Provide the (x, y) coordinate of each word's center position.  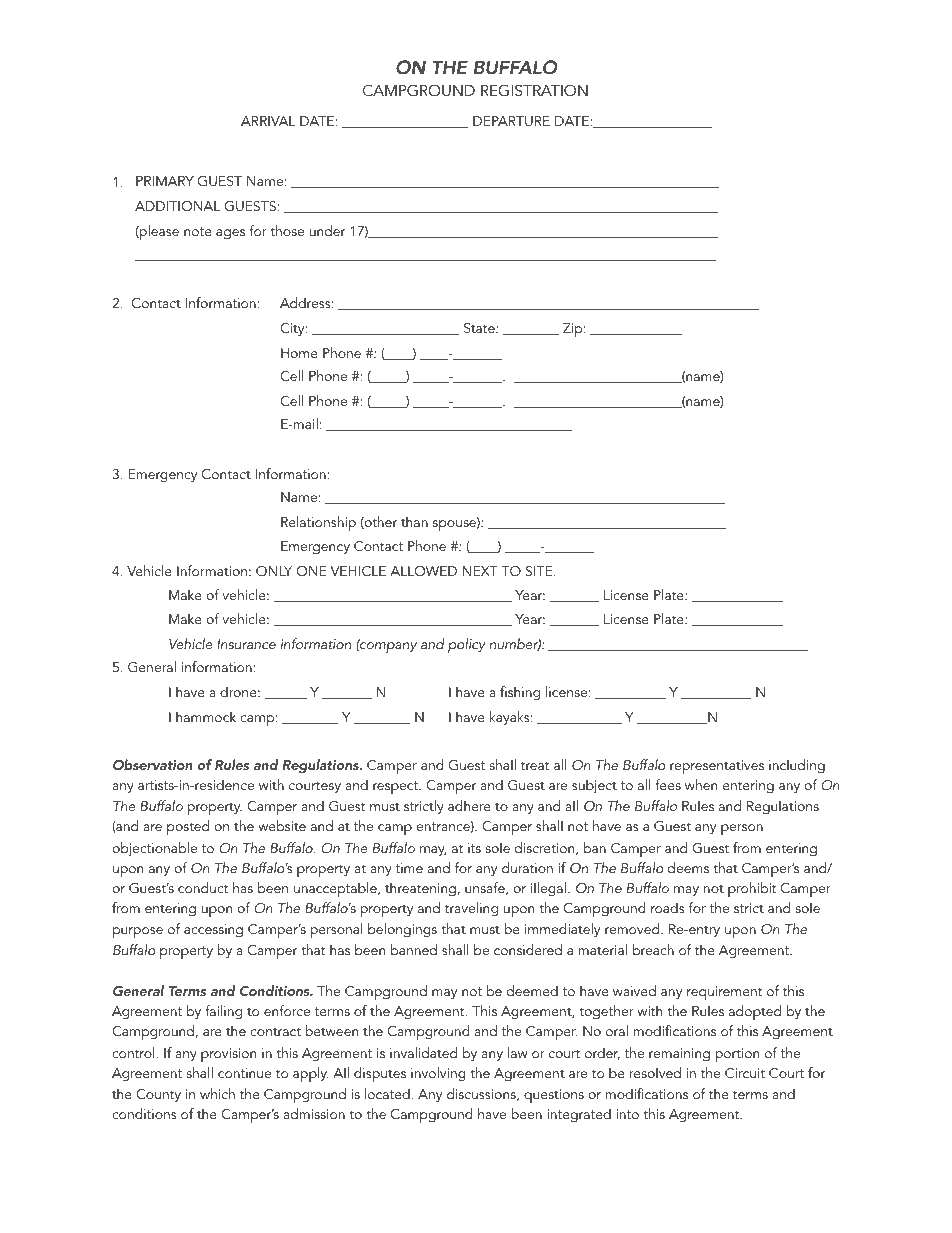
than (414, 521)
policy (466, 645)
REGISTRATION (534, 90)
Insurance (246, 644)
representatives (717, 767)
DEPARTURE (511, 121)
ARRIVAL (268, 121)
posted (188, 827)
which (217, 1093)
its (474, 848)
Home (299, 353)
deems (688, 867)
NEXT (480, 571)
